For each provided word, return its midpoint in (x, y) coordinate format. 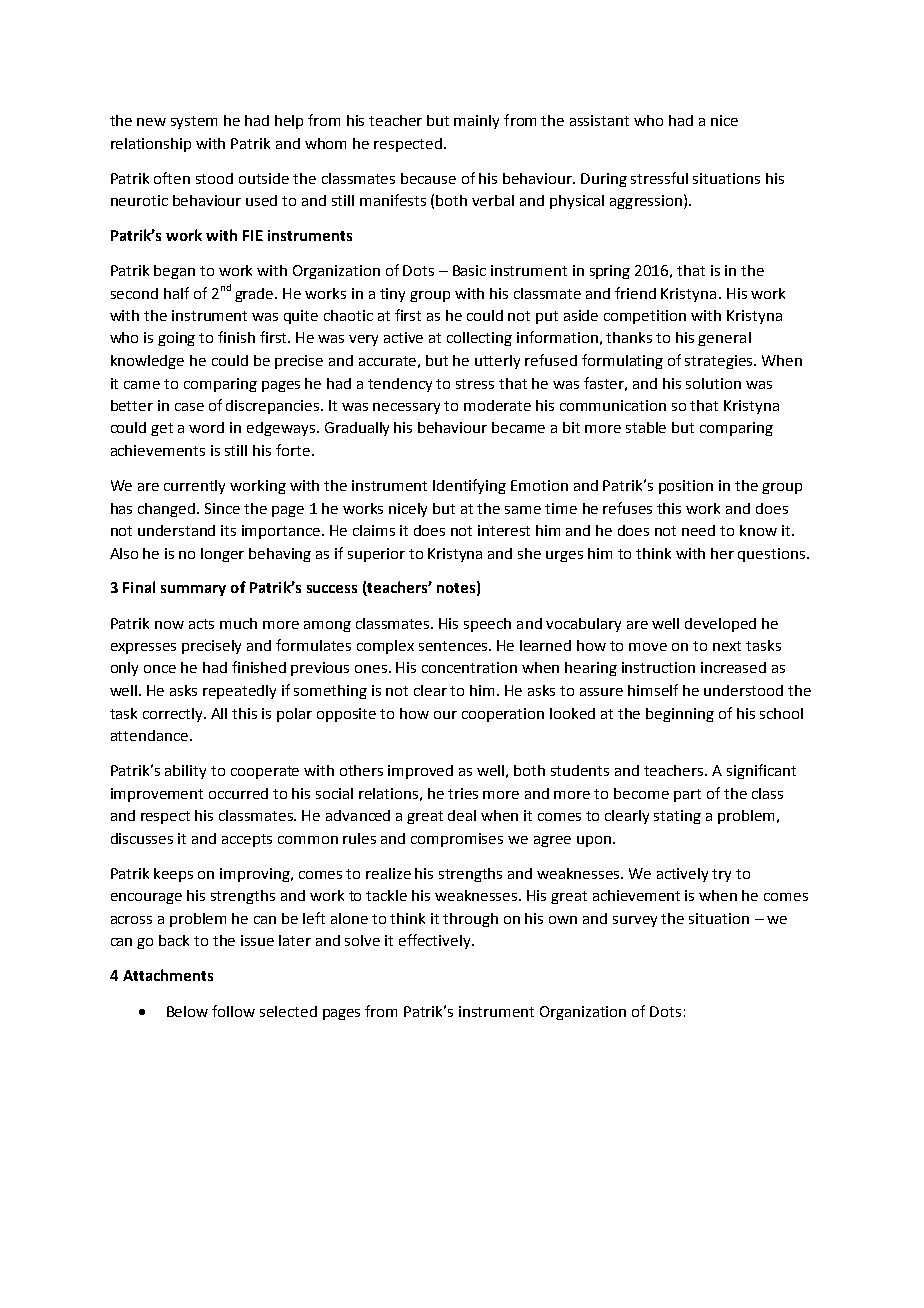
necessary (406, 408)
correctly (174, 715)
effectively (436, 941)
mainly (476, 122)
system (194, 122)
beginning (680, 715)
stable (646, 427)
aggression (647, 201)
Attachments (168, 975)
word (206, 427)
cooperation (503, 715)
